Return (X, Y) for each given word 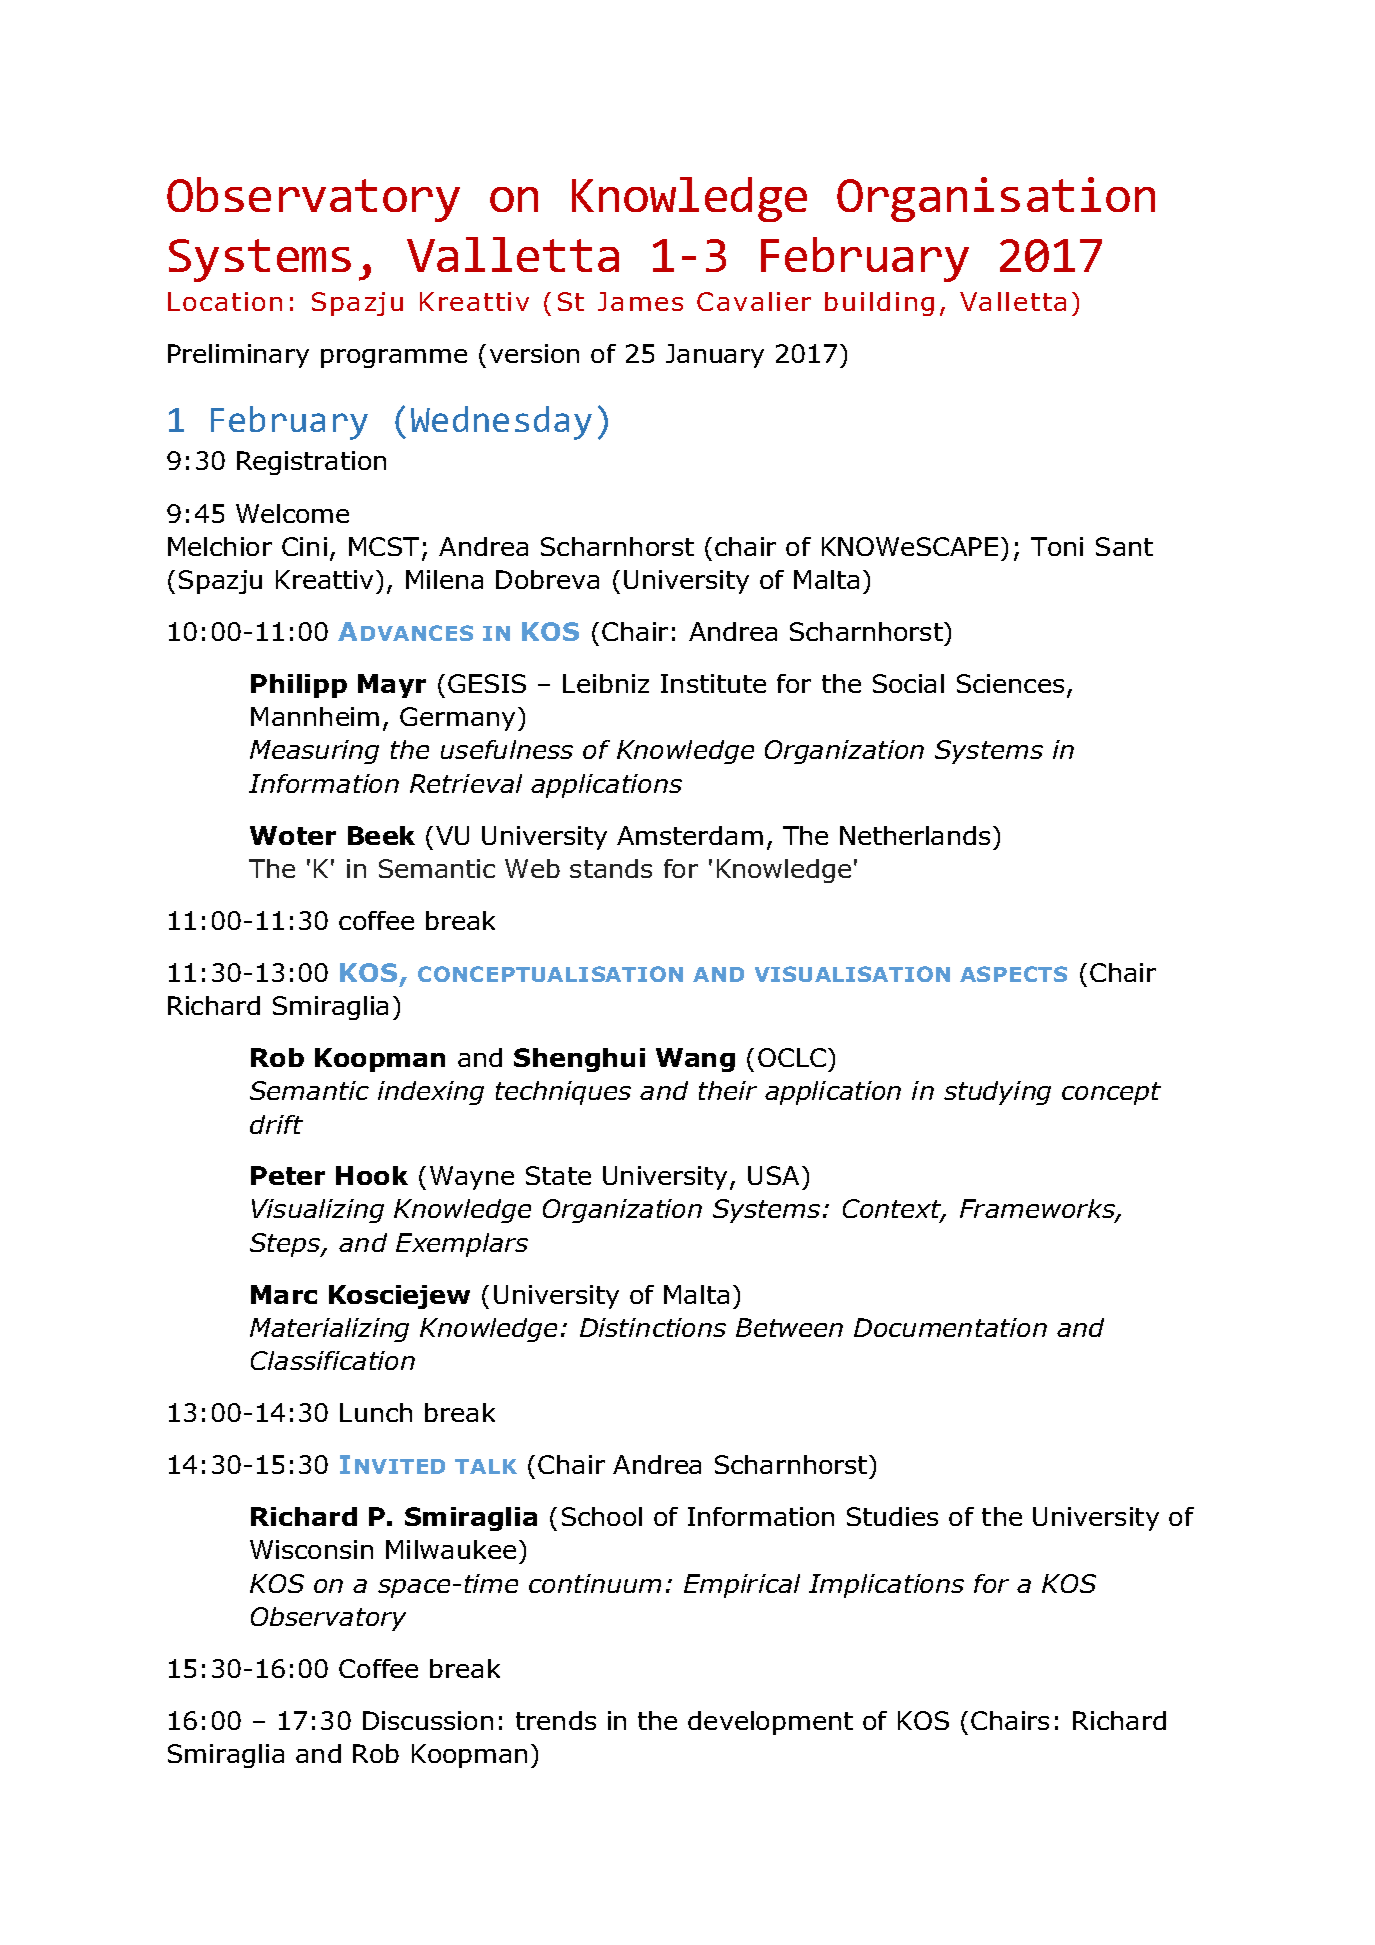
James (640, 301)
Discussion (428, 1720)
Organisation (996, 199)
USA (773, 1175)
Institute (713, 683)
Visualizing (318, 1211)
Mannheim (315, 716)
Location (225, 301)
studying (997, 1093)
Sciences (1010, 683)
